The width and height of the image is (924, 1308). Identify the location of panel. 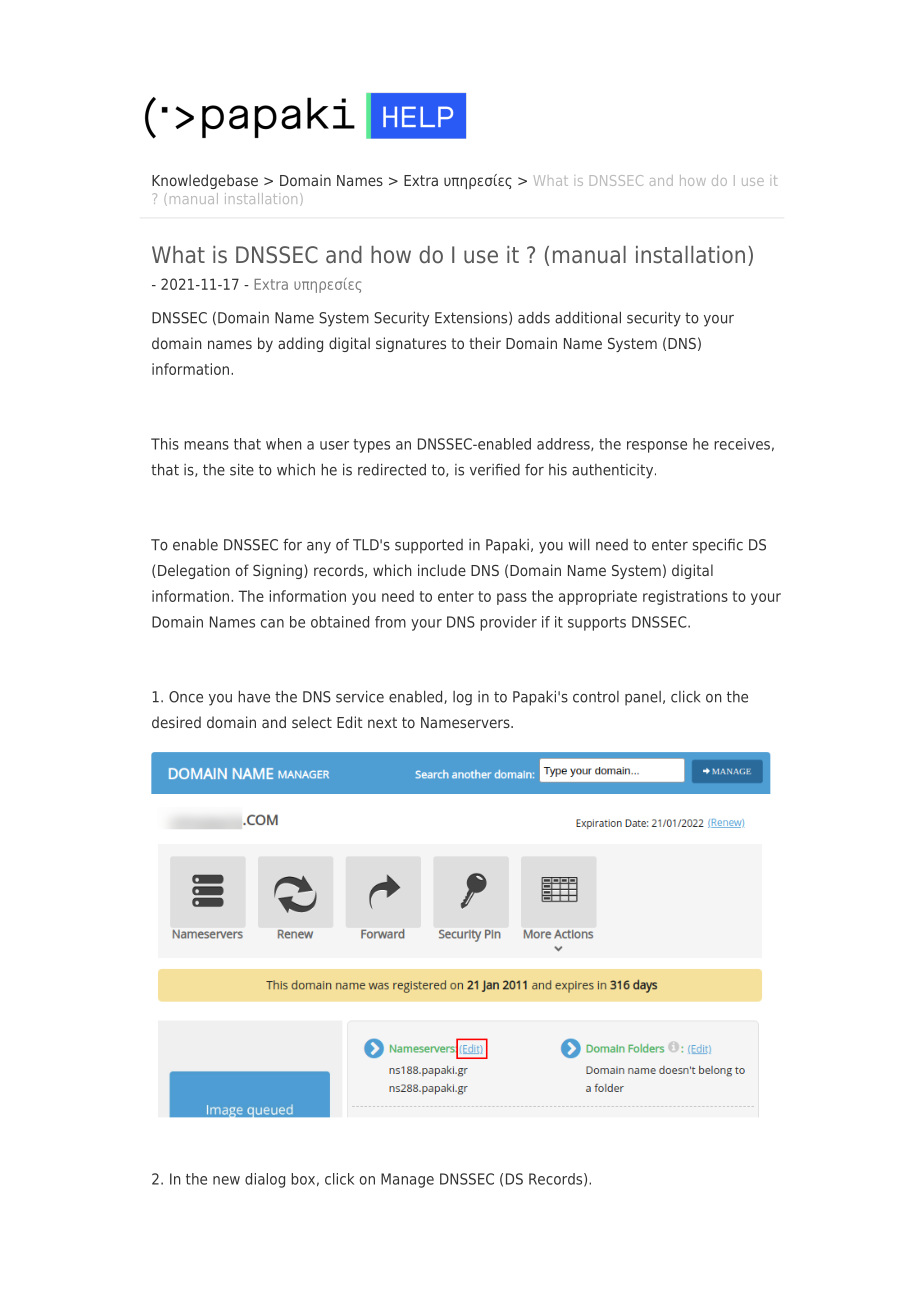
(643, 698).
